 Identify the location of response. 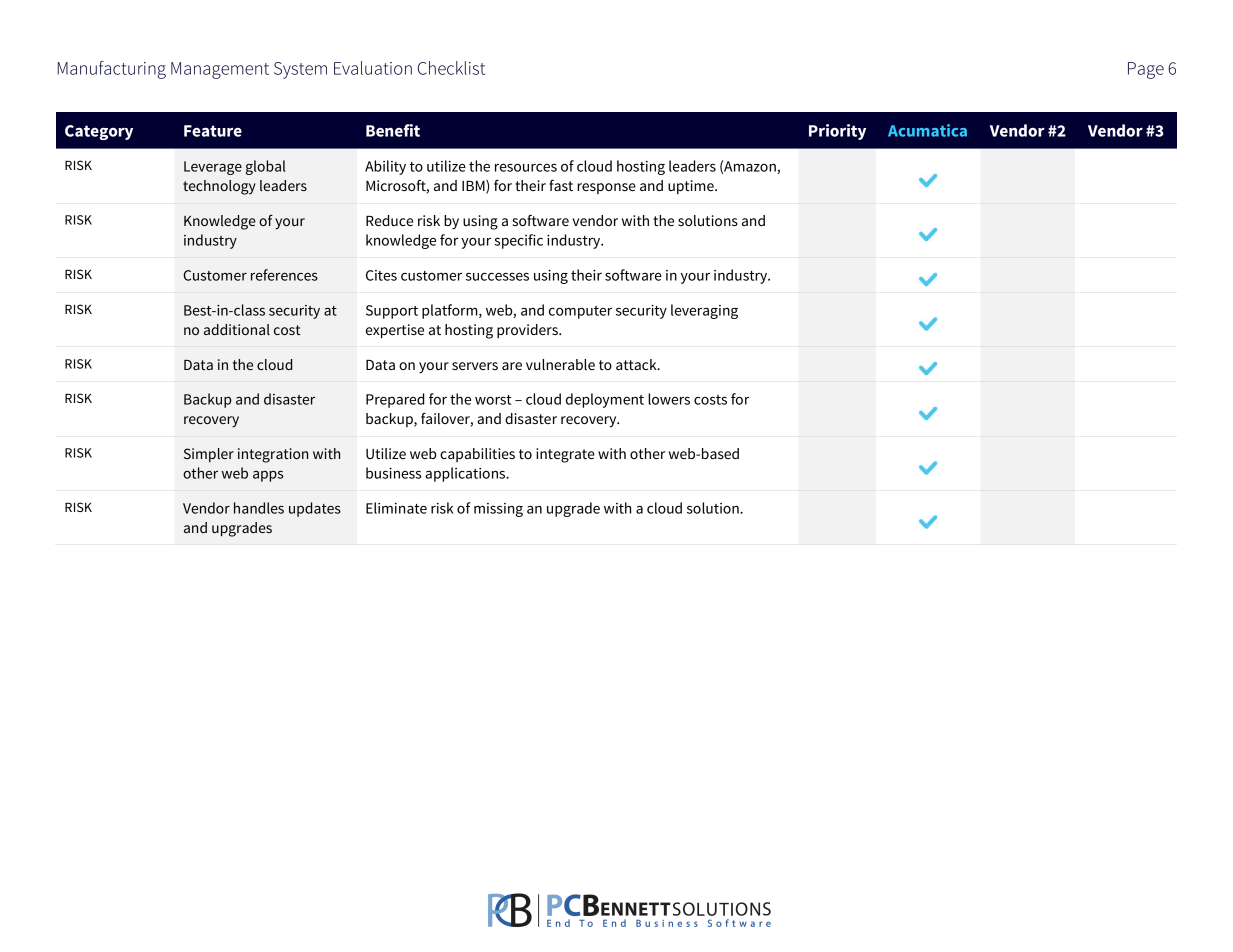
(606, 188).
